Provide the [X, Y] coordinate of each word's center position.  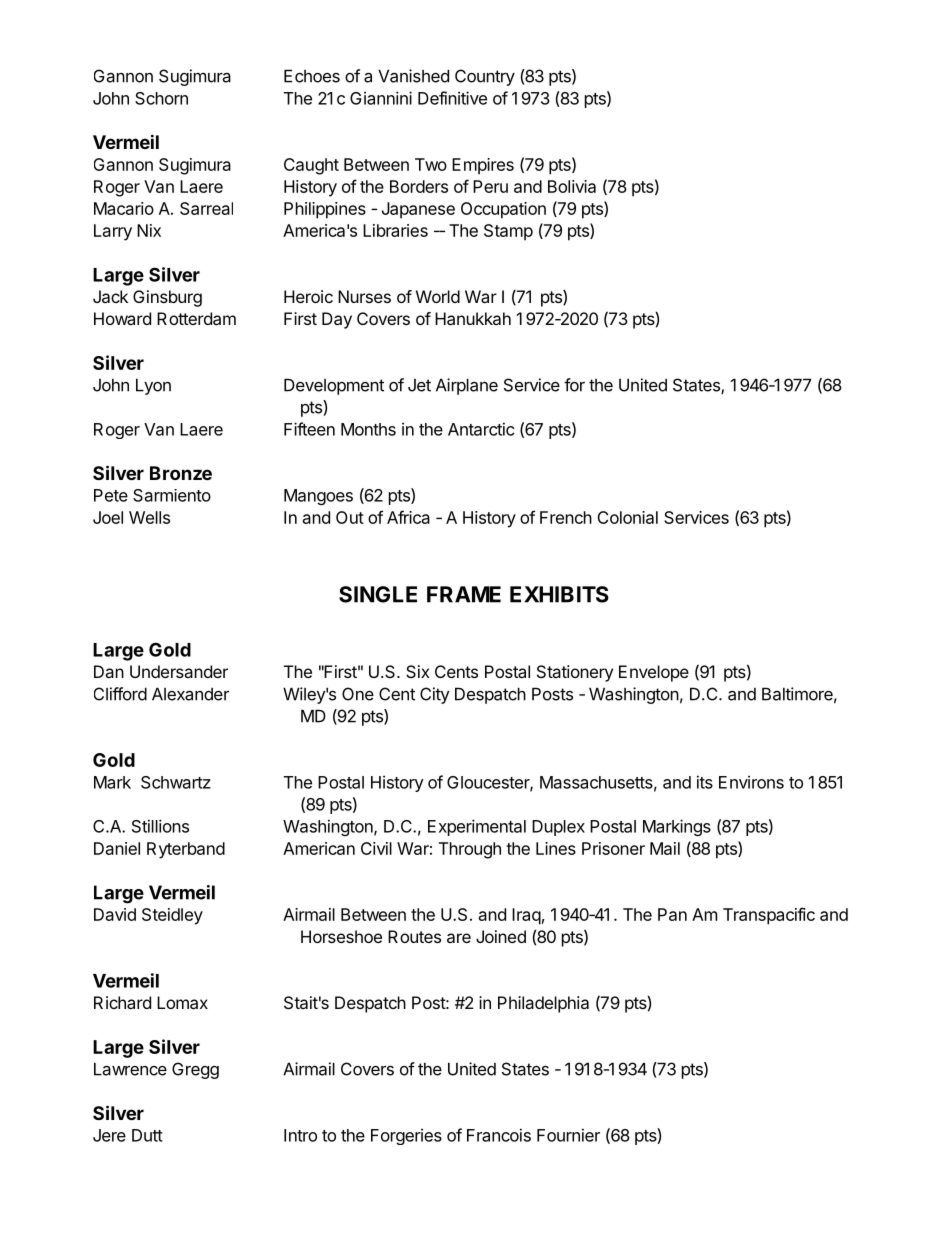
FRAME [464, 594]
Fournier [568, 1135]
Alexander [190, 694]
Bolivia [572, 186]
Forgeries [406, 1136]
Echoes [312, 76]
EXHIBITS [559, 594]
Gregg [195, 1070]
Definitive [452, 98]
